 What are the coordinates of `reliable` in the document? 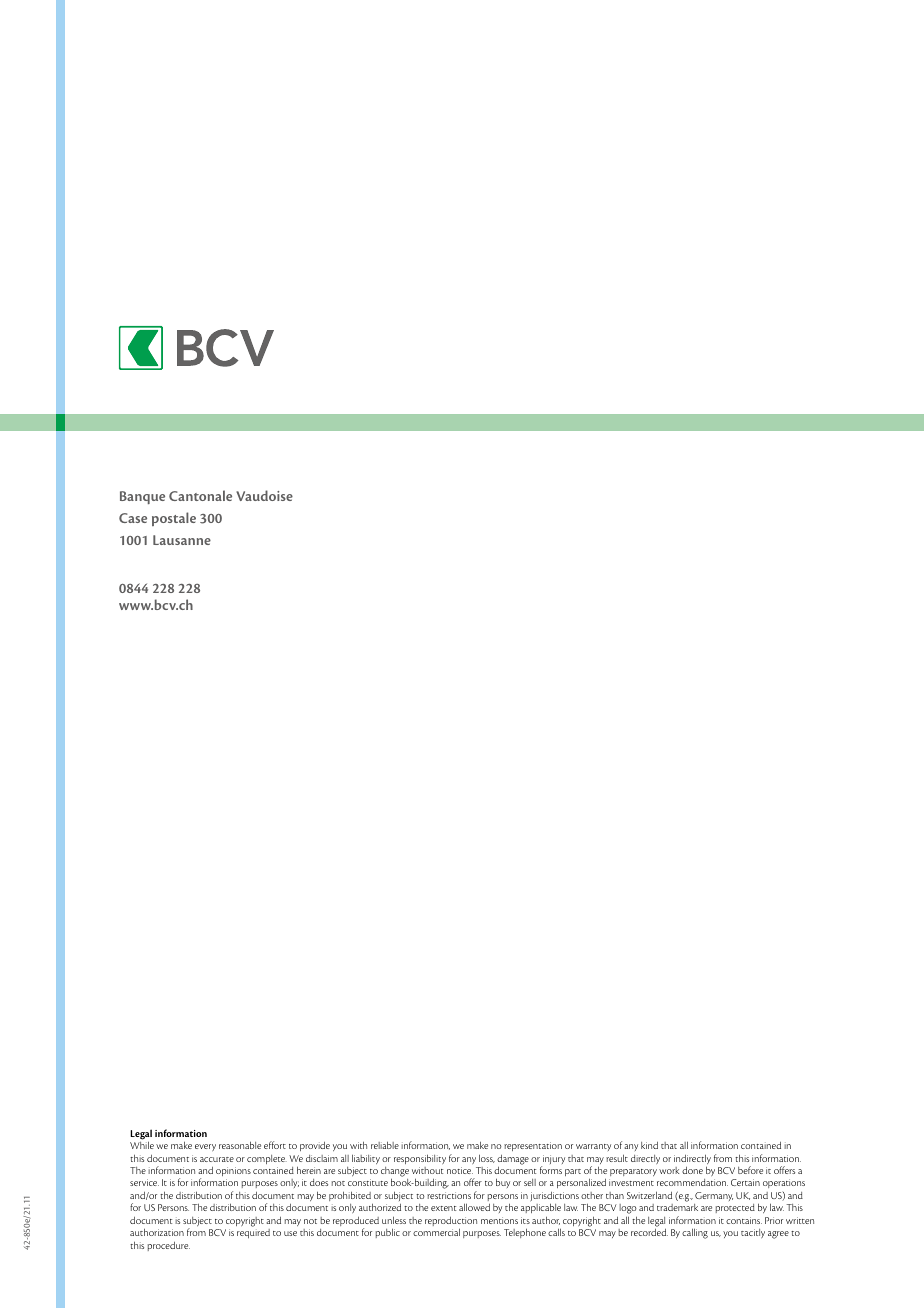 It's located at (385, 1145).
